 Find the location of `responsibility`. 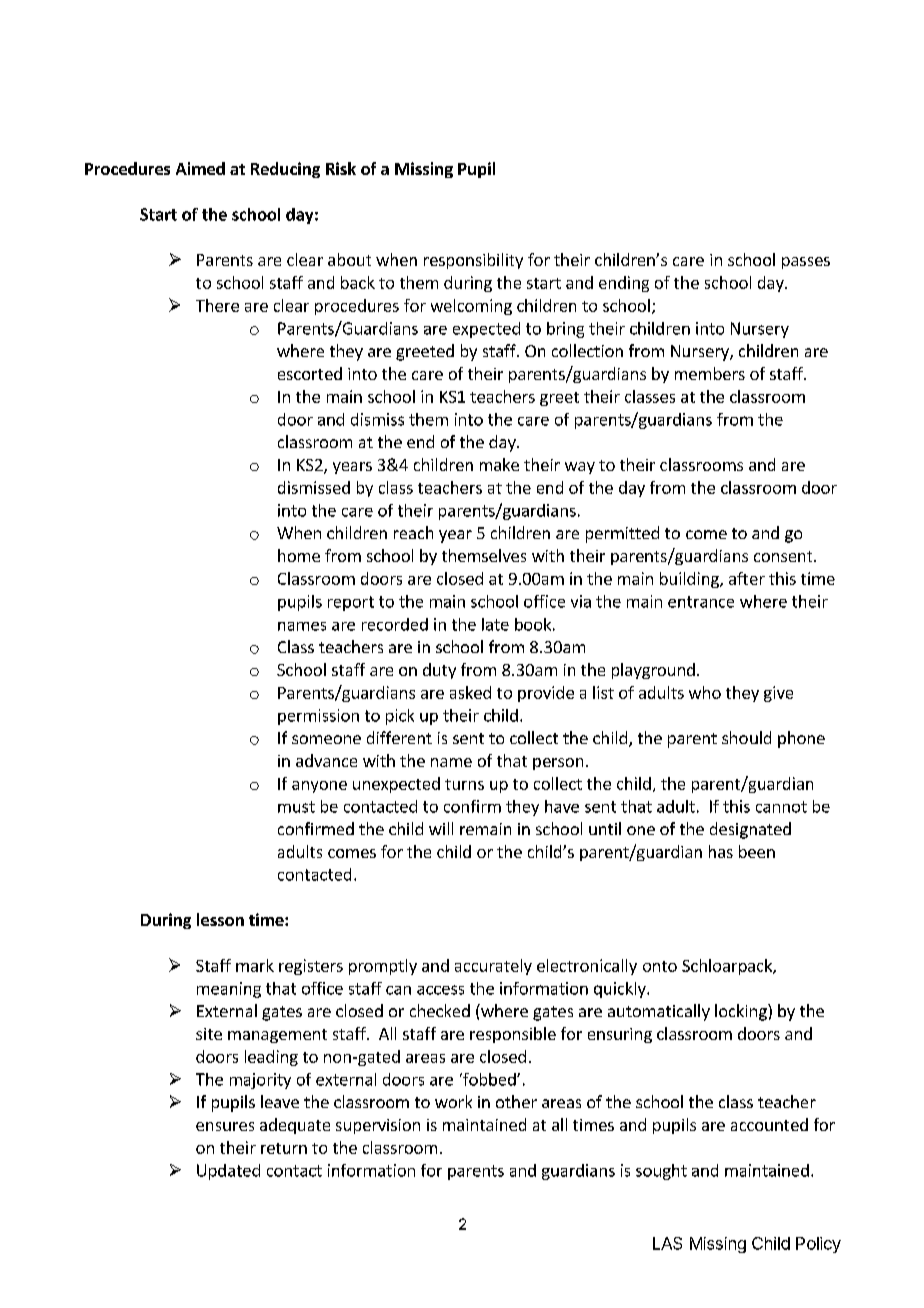

responsibility is located at coordinates (473, 261).
